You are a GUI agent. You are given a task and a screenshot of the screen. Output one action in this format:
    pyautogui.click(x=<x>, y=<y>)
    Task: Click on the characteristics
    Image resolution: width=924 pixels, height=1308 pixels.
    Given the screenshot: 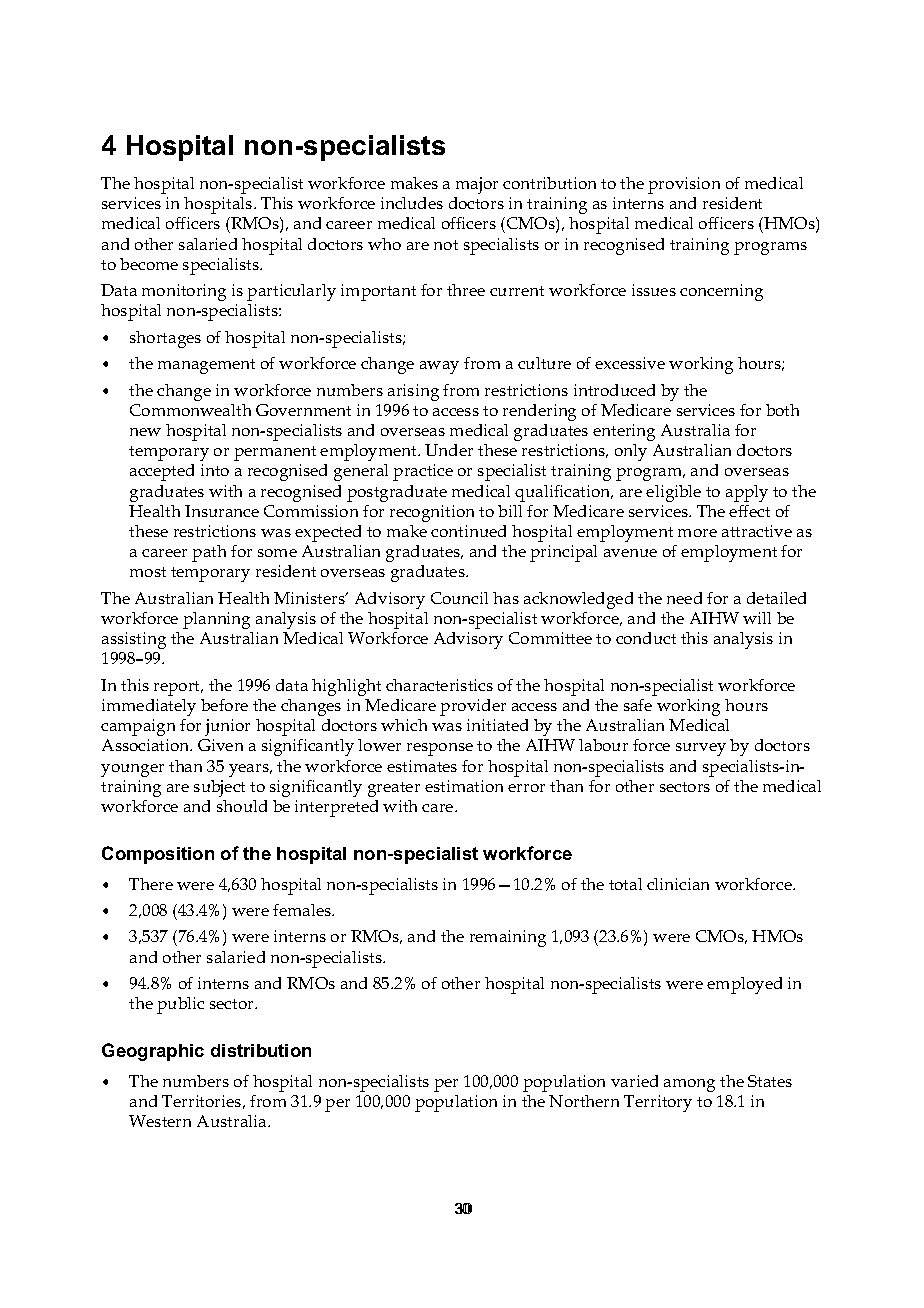 What is the action you would take?
    pyautogui.click(x=439, y=685)
